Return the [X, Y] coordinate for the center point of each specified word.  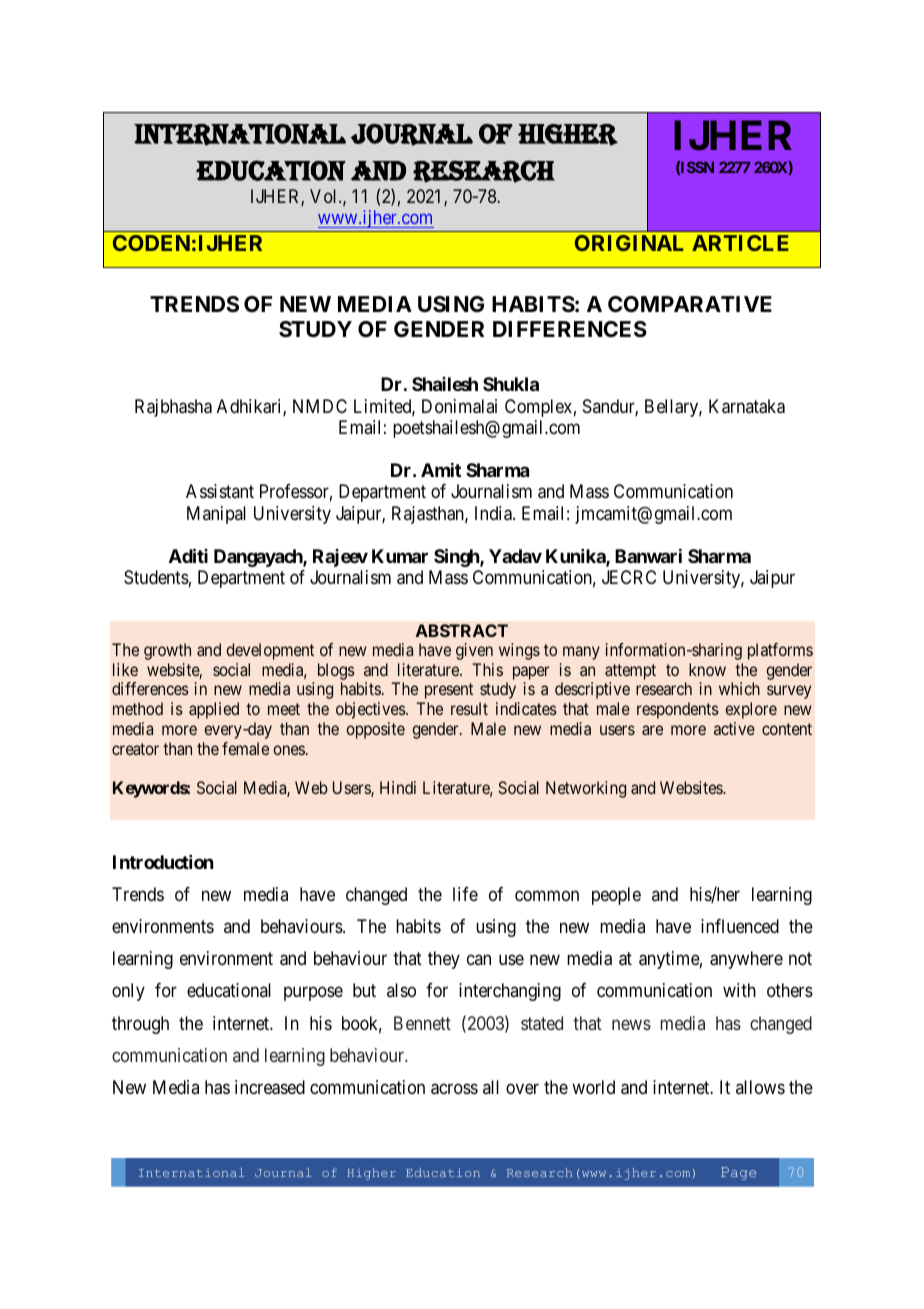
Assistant [220, 491]
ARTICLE [740, 243]
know [707, 669]
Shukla [511, 384]
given [474, 651]
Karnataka [747, 406]
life [465, 894]
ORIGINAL [629, 243]
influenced [740, 926]
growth [167, 651]
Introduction [163, 862]
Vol [325, 196]
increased [270, 1087]
